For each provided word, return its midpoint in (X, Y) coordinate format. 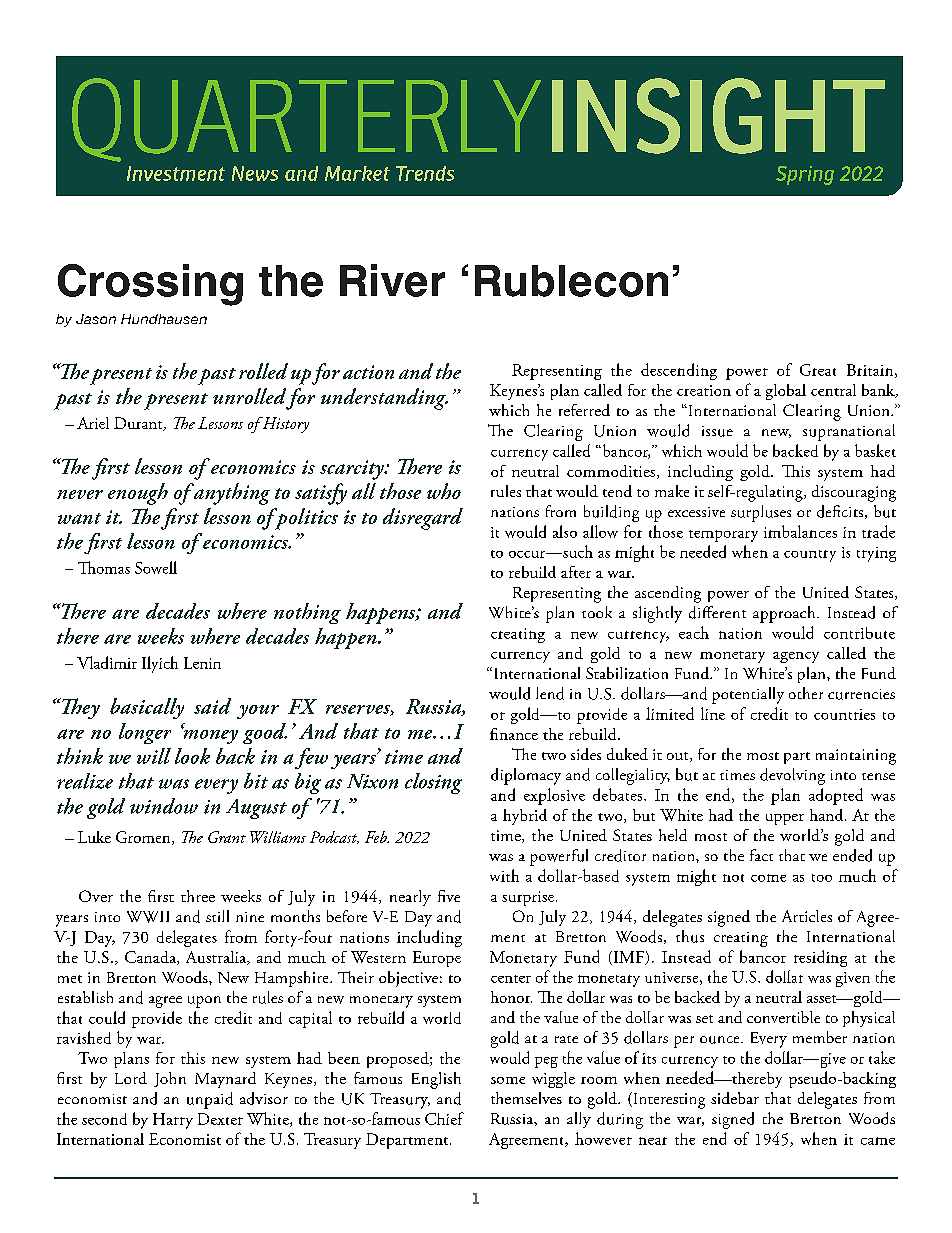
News (255, 173)
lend (550, 693)
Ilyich (160, 664)
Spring (805, 175)
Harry (173, 1121)
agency (796, 657)
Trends (425, 173)
